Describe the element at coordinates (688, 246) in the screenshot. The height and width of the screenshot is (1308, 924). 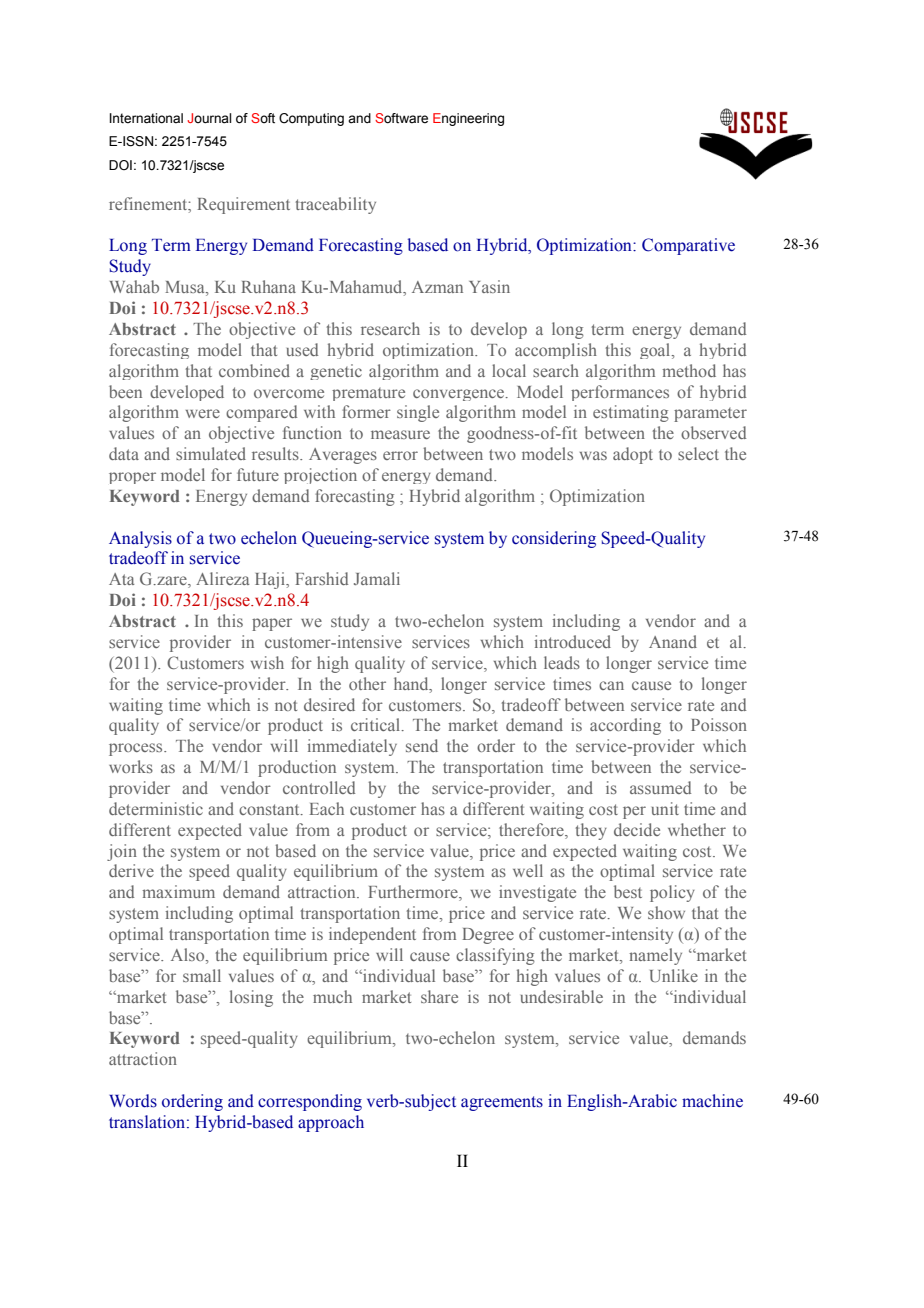
I see `Comparative` at that location.
